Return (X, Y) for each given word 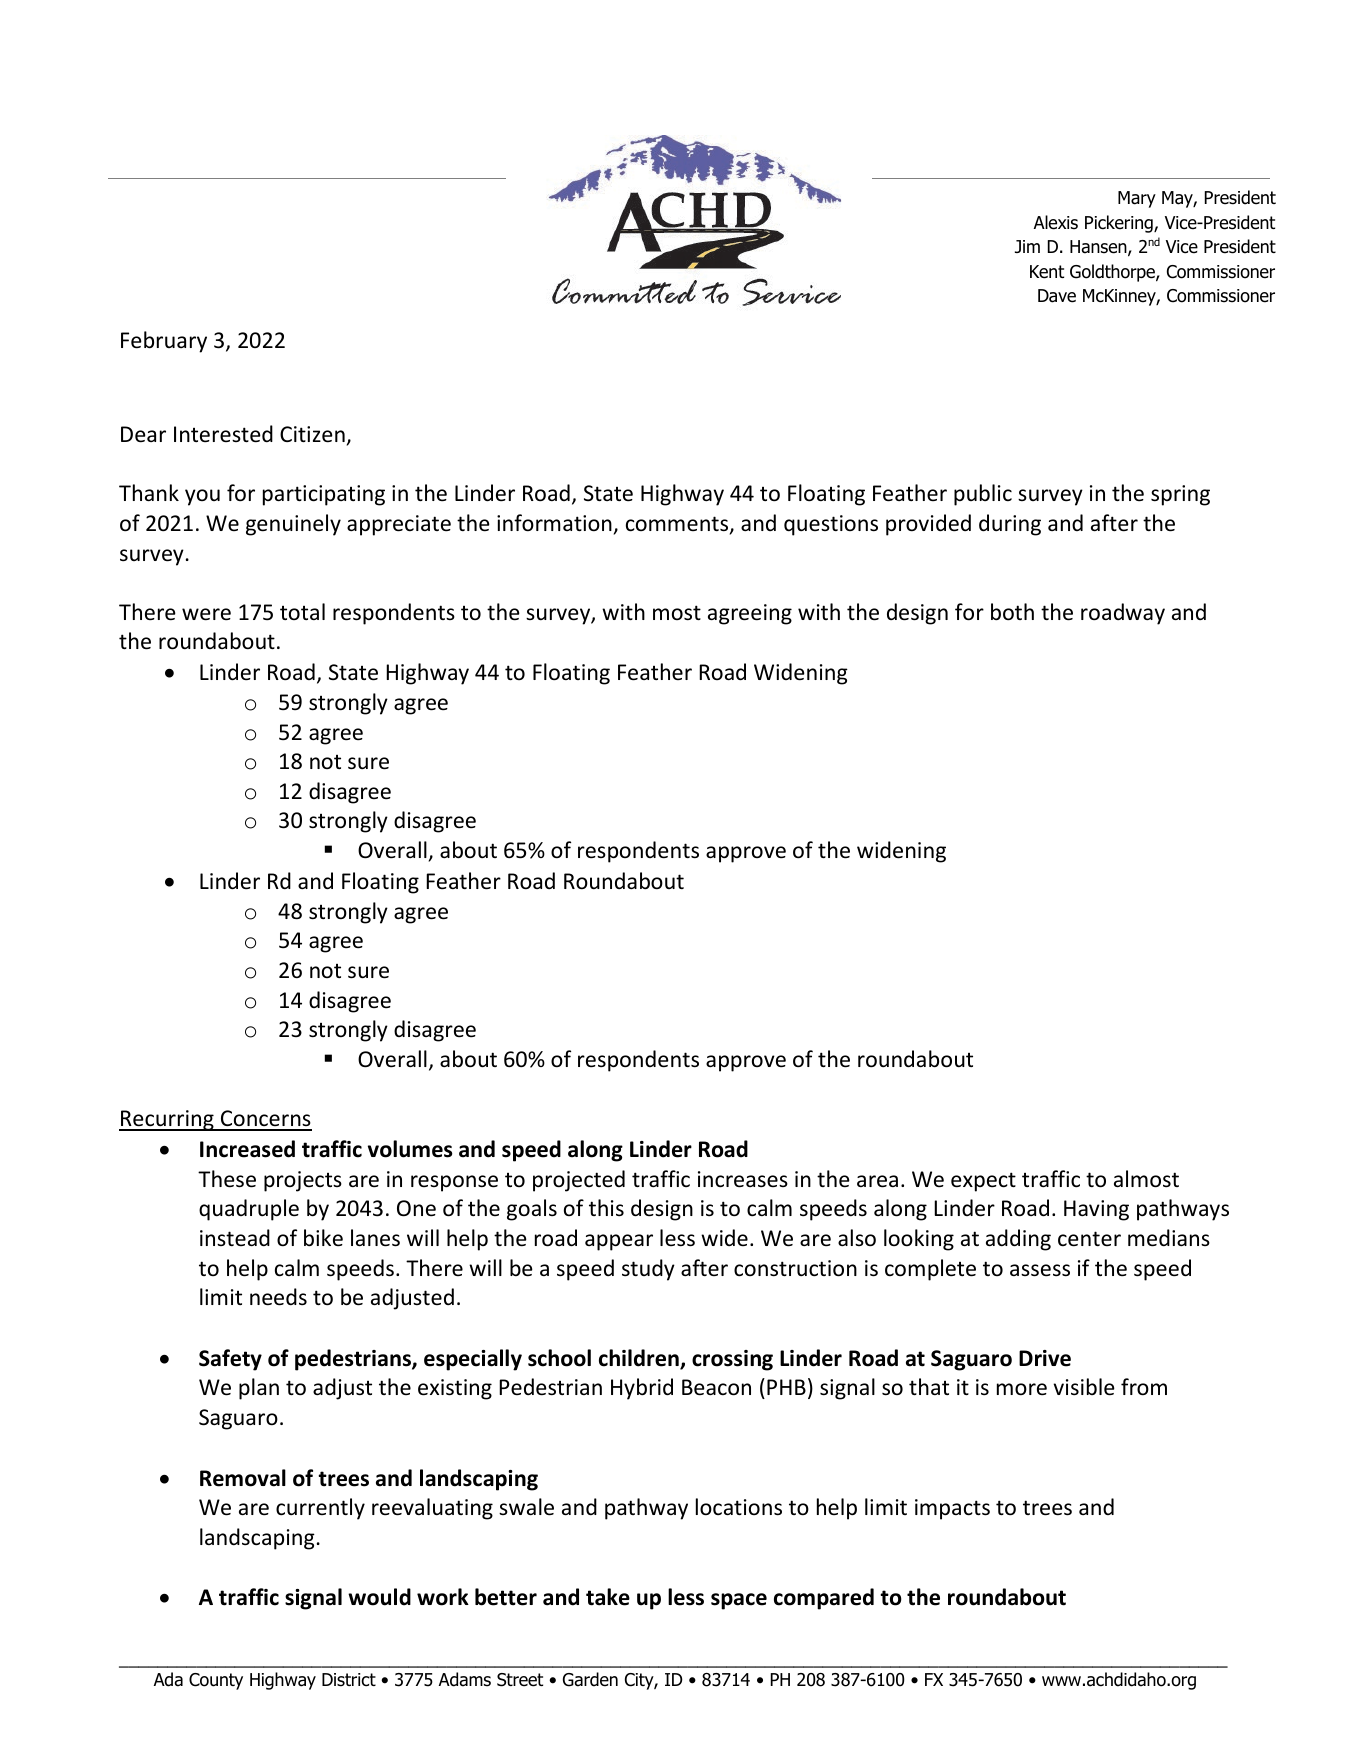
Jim (1027, 246)
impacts (952, 1509)
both (1012, 612)
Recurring (167, 1120)
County (216, 1681)
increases (743, 1179)
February (164, 342)
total (302, 611)
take (608, 1597)
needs (278, 1297)
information (554, 523)
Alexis (1056, 222)
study (648, 1270)
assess (1040, 1270)
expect (983, 1182)
